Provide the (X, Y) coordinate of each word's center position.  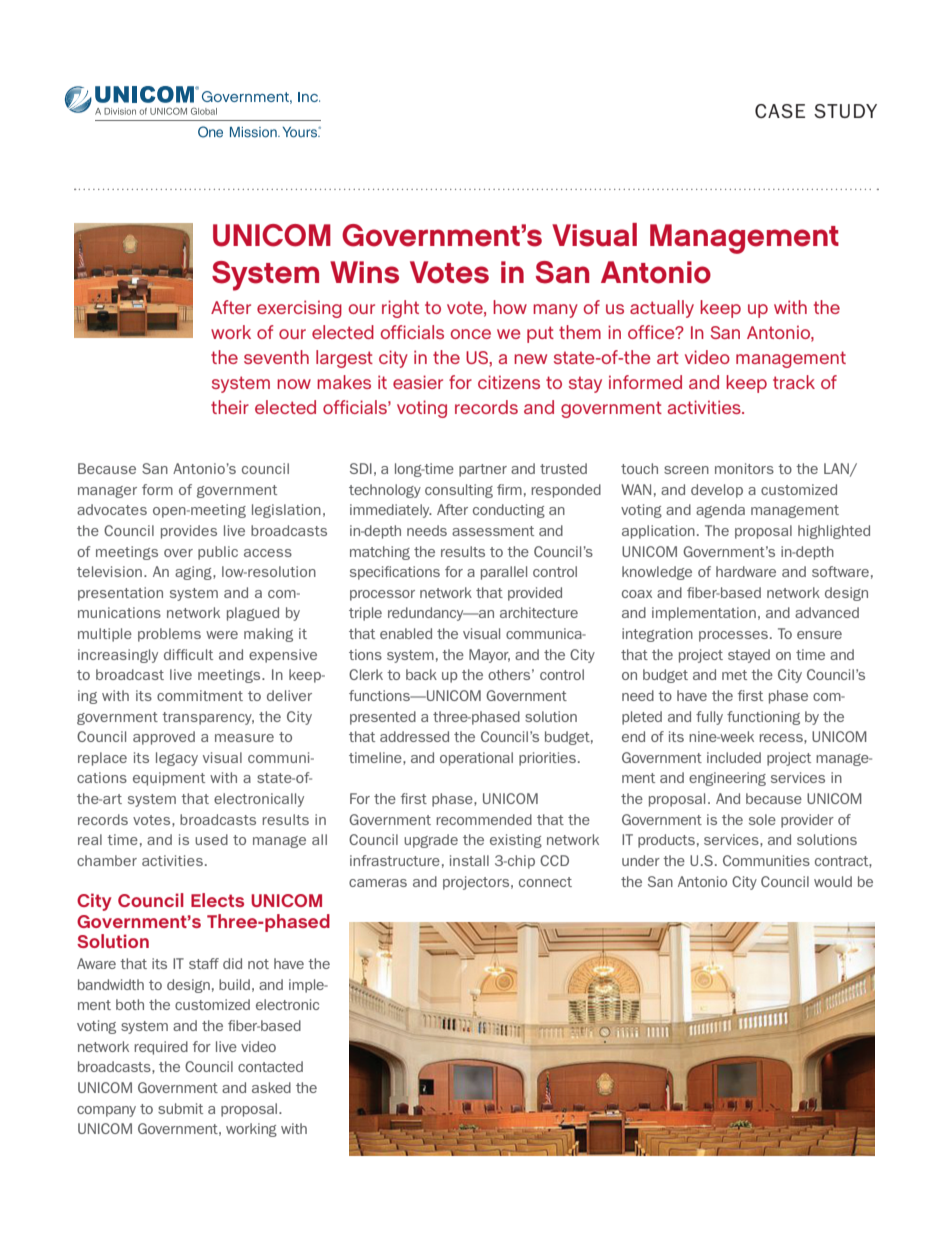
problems (169, 635)
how (510, 307)
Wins (364, 272)
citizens (509, 382)
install (469, 860)
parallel (504, 573)
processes (733, 636)
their (230, 407)
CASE (780, 111)
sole (762, 819)
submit (180, 1108)
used (211, 839)
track (794, 382)
